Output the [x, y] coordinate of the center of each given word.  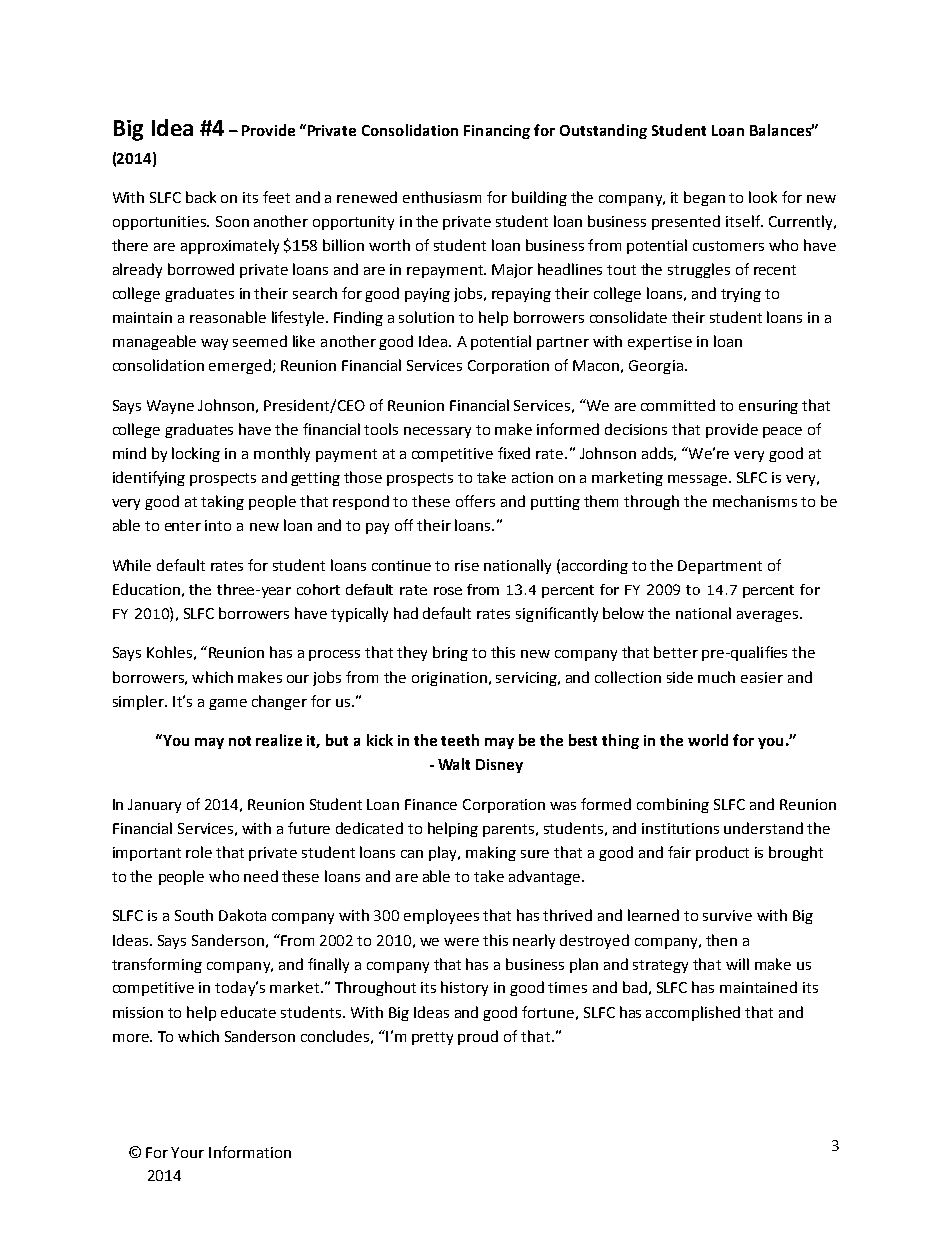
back [201, 197]
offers [475, 501]
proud [478, 1037]
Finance [431, 804]
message [699, 480]
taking [222, 502]
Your [187, 1152]
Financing [497, 132]
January [154, 806]
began [704, 198]
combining [673, 805]
